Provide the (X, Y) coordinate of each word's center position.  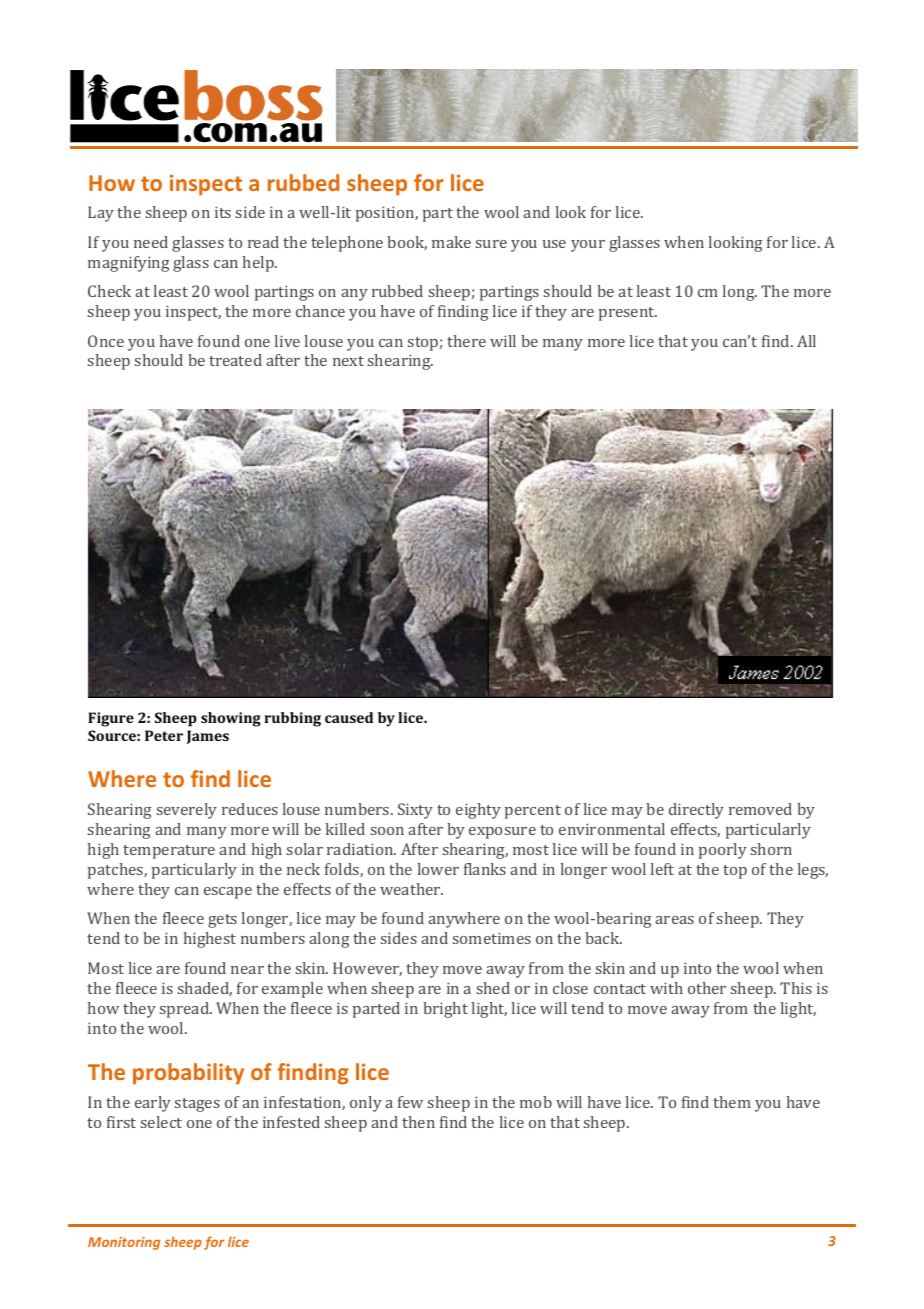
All (806, 341)
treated (235, 360)
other (707, 988)
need (151, 242)
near (247, 970)
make (451, 242)
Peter (164, 735)
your (588, 246)
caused (349, 717)
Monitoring (124, 1243)
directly (696, 811)
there (466, 341)
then (418, 1122)
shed (493, 988)
